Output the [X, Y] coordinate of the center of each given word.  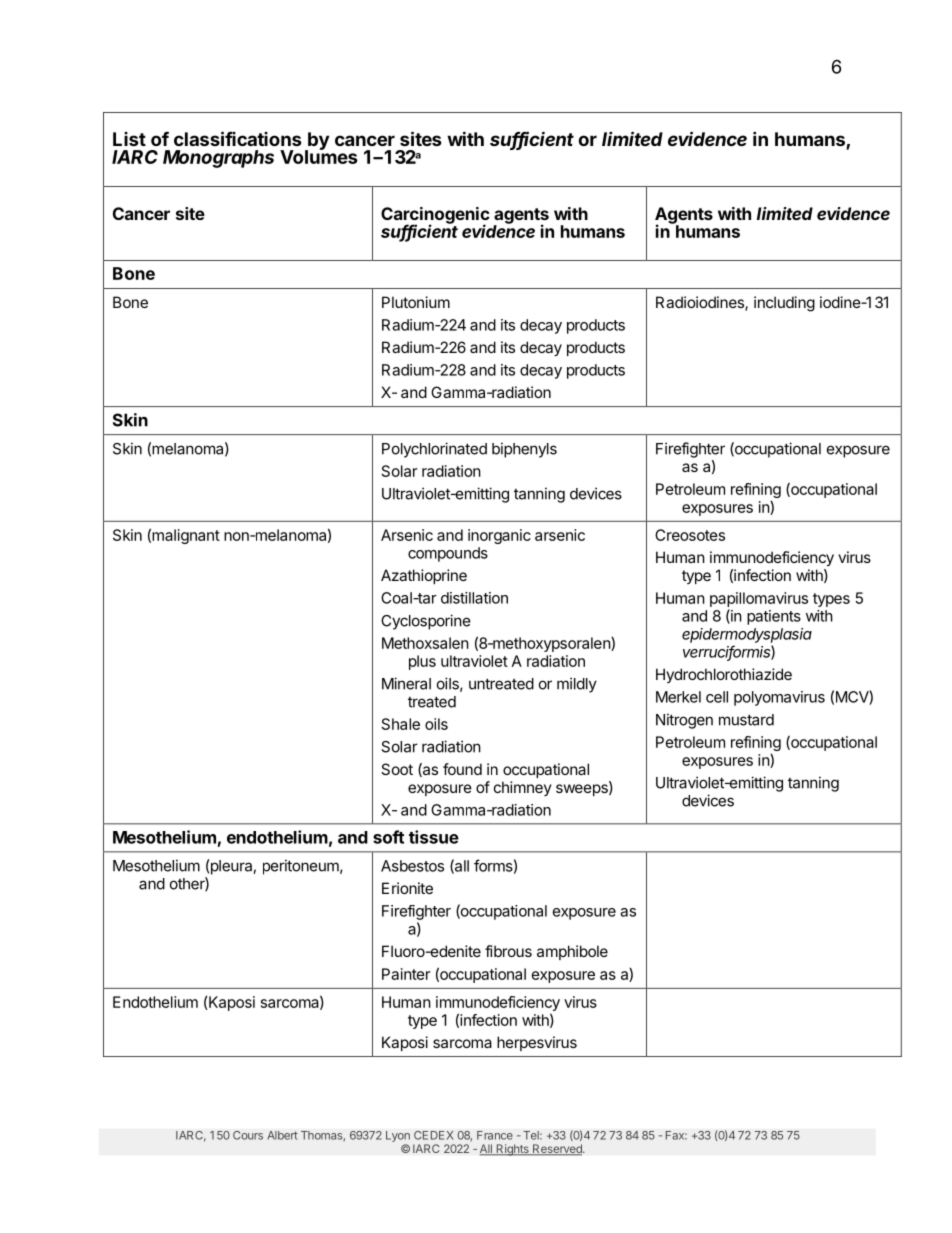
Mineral [406, 683]
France [495, 1135]
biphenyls [524, 450]
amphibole [572, 952]
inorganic [499, 536]
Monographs [218, 159]
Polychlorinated [434, 450]
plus [422, 662]
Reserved [557, 1150]
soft [388, 837]
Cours [248, 1135]
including [784, 304]
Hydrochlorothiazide [724, 675]
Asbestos [412, 866]
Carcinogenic [435, 216]
